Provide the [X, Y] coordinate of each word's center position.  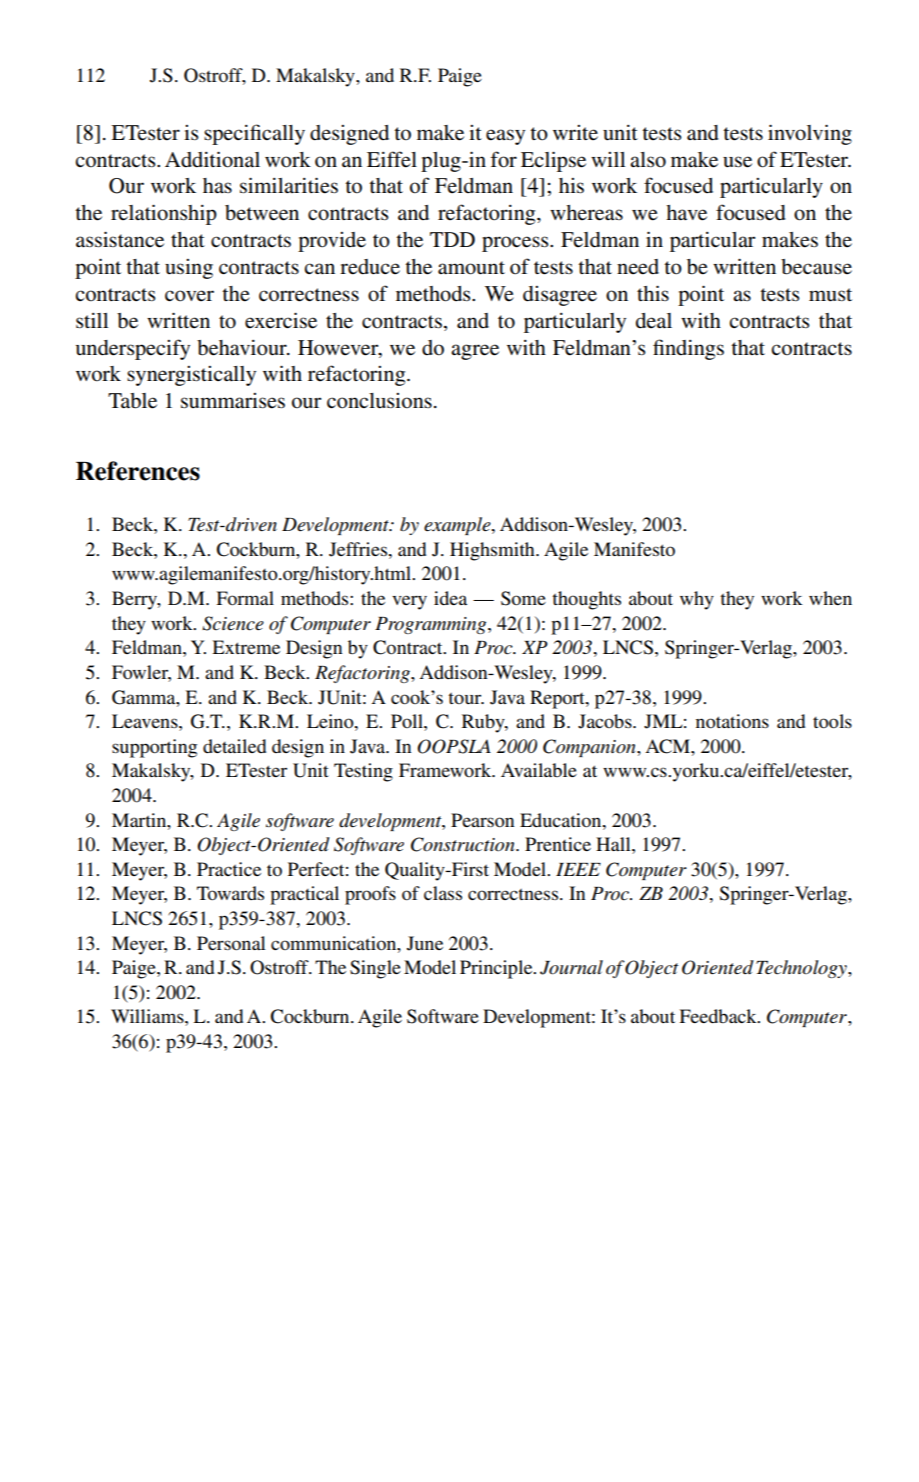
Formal [245, 598]
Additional [212, 159]
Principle [497, 969]
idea [450, 598]
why [697, 600]
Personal [231, 943]
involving [810, 134]
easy [505, 137]
